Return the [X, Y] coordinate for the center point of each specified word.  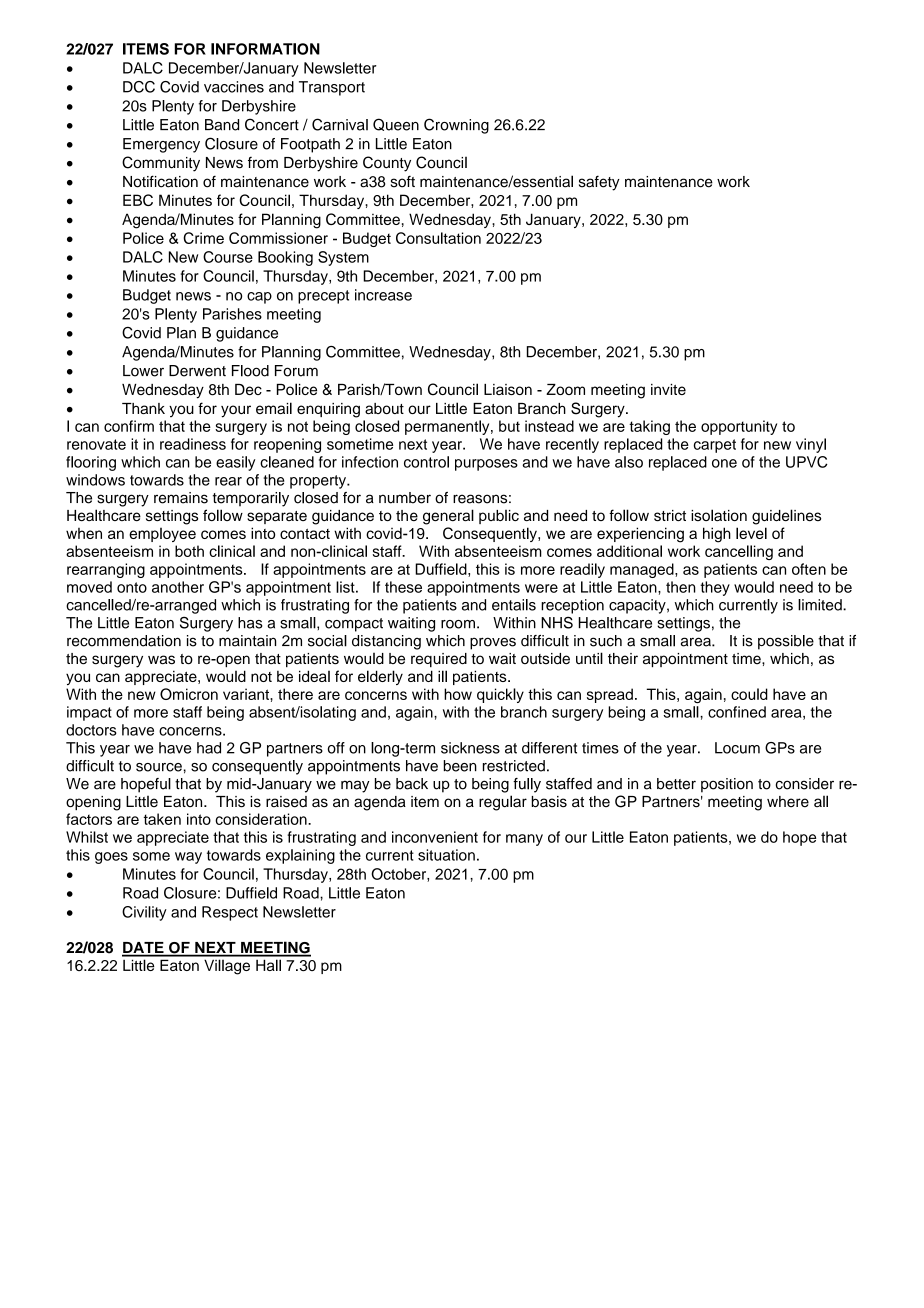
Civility [144, 913]
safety [599, 183]
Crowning [456, 126]
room [458, 624]
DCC [139, 87]
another [178, 587]
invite [668, 389]
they [715, 588]
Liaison [508, 389]
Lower [143, 371]
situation [446, 855]
